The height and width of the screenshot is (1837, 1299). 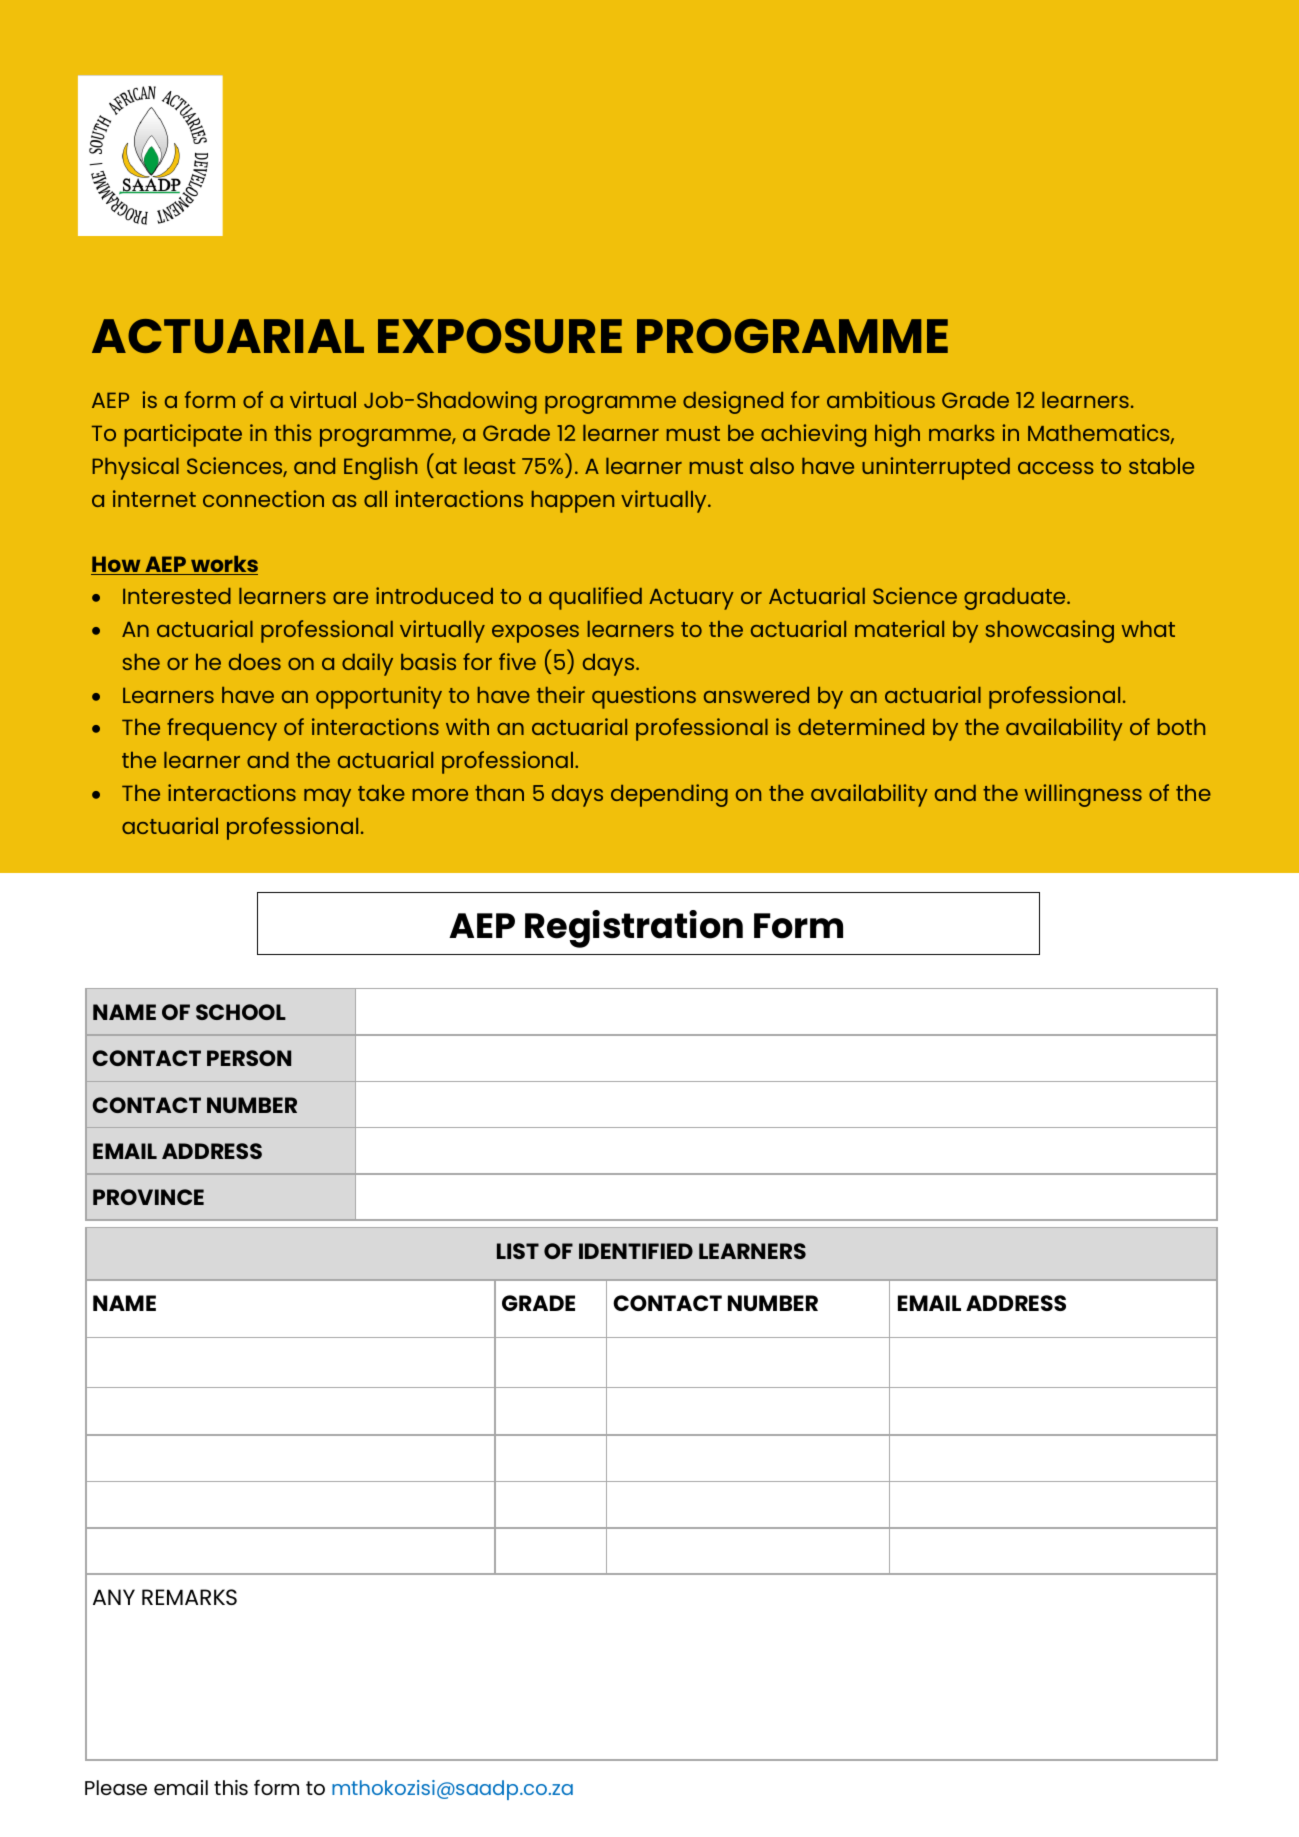 What do you see at coordinates (249, 1058) in the screenshot?
I see `PERSON` at bounding box center [249, 1058].
